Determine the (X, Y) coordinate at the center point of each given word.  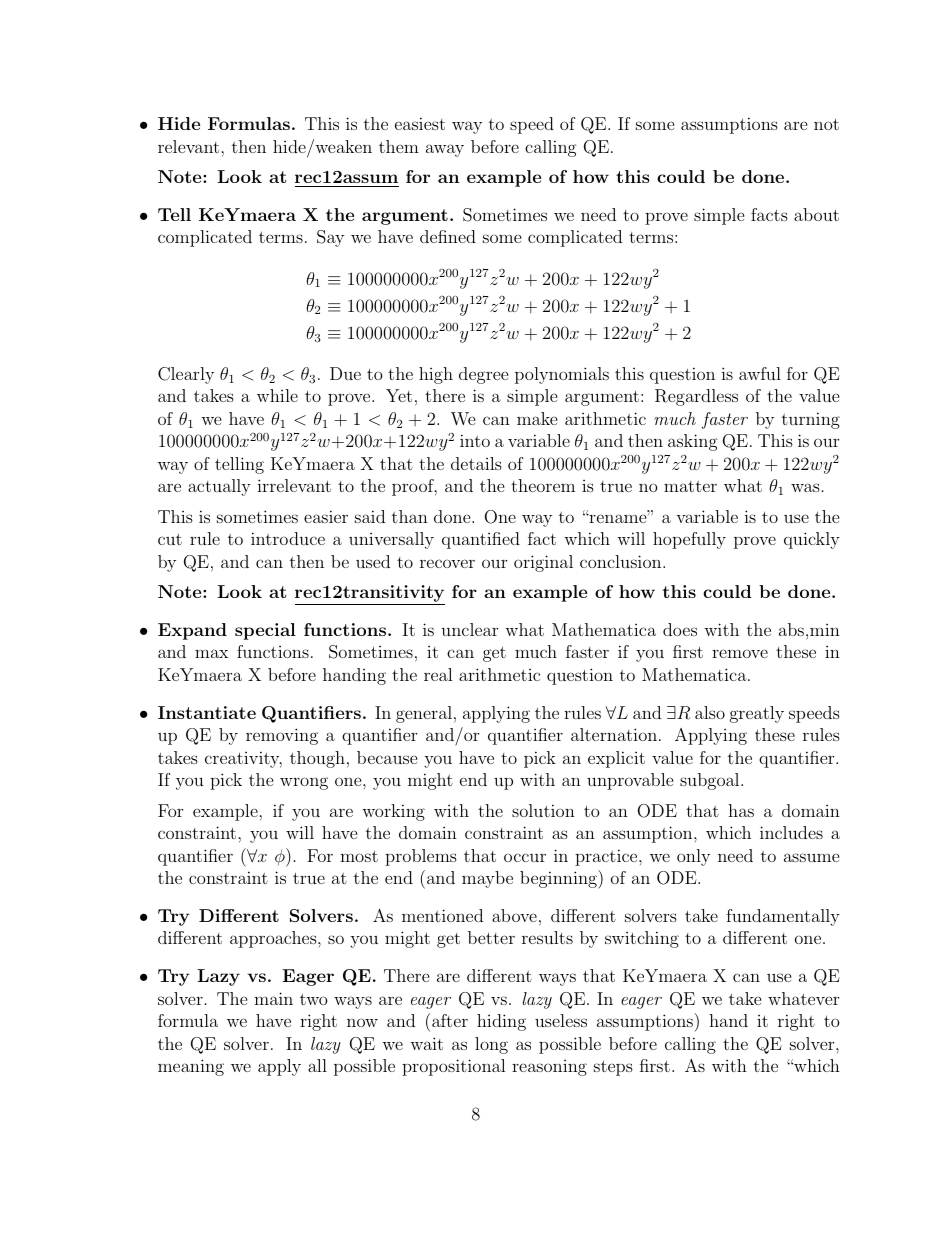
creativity (243, 759)
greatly (757, 714)
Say (330, 238)
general (424, 714)
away (445, 150)
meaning (191, 1067)
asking (693, 442)
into (475, 440)
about (816, 214)
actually (219, 487)
